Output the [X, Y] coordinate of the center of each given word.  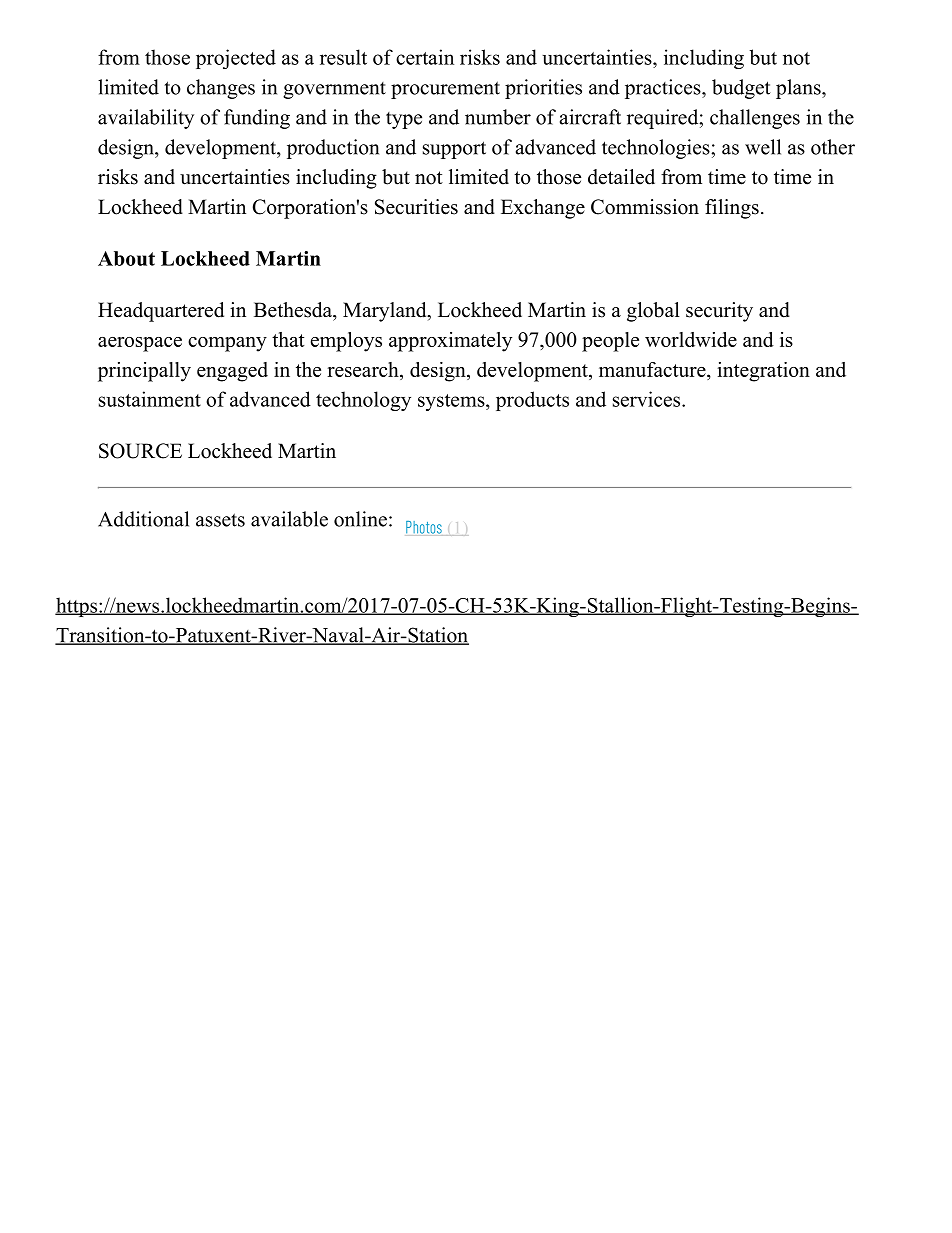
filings [732, 209]
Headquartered [161, 312]
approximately [450, 342]
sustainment [150, 399]
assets [220, 520]
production [333, 149]
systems [452, 402]
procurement [445, 90]
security [719, 312]
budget [741, 89]
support [454, 150]
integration [764, 372]
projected [236, 59]
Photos [424, 527]
